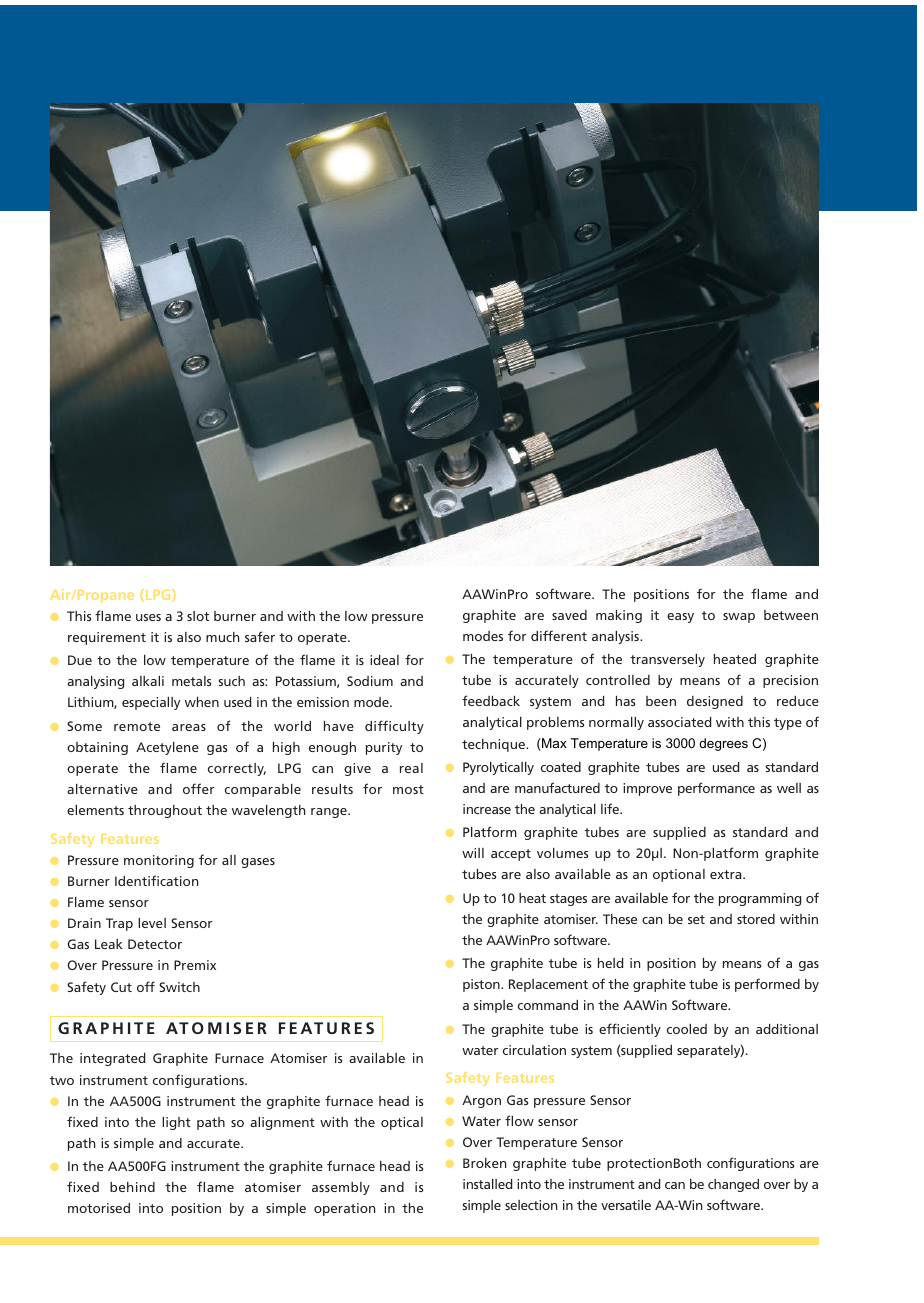  I want to click on installed, so click(487, 1184).
